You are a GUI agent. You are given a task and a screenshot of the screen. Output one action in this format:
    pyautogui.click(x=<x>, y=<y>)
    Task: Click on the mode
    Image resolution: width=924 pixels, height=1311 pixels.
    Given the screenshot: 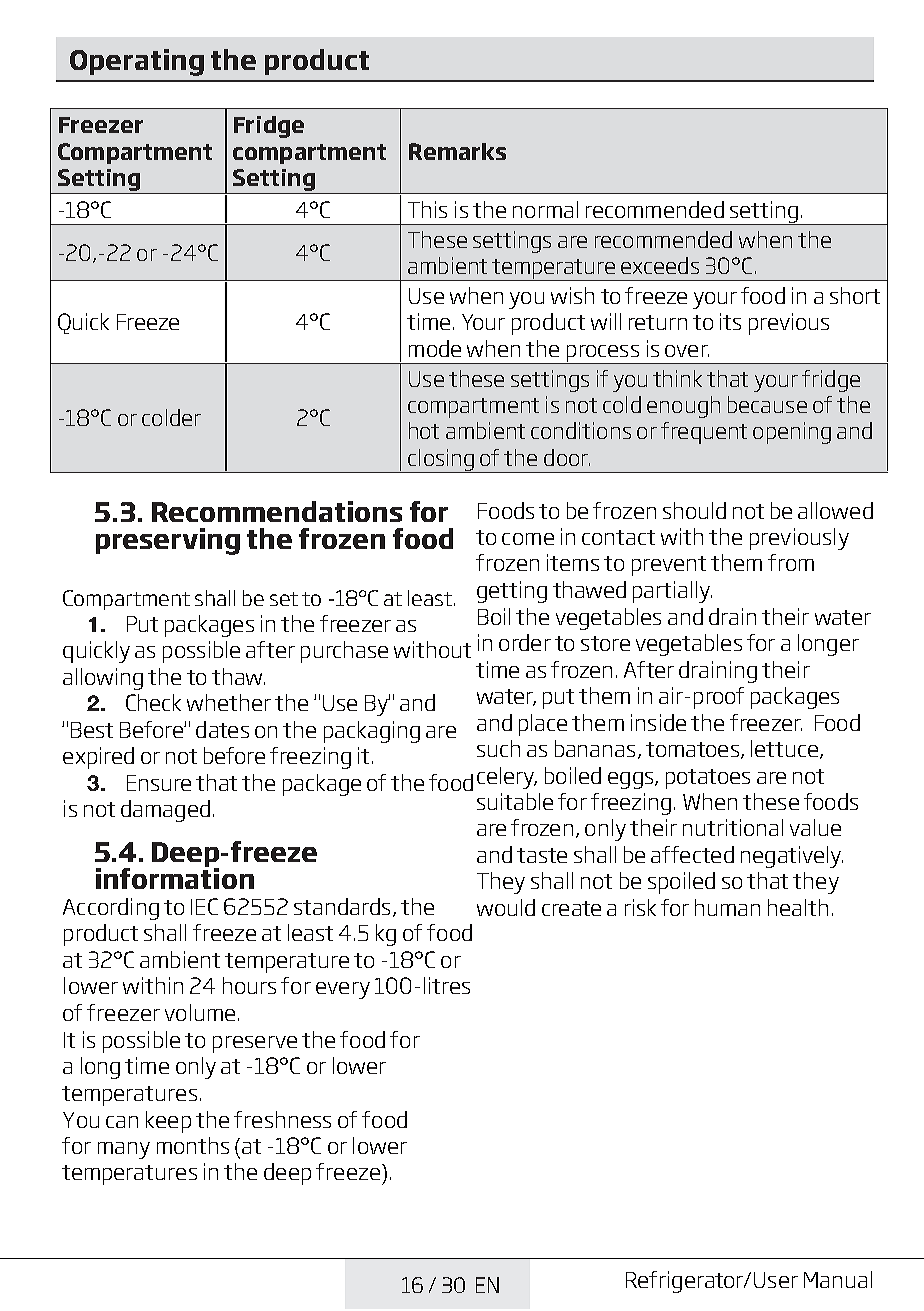 What is the action you would take?
    pyautogui.click(x=435, y=348)
